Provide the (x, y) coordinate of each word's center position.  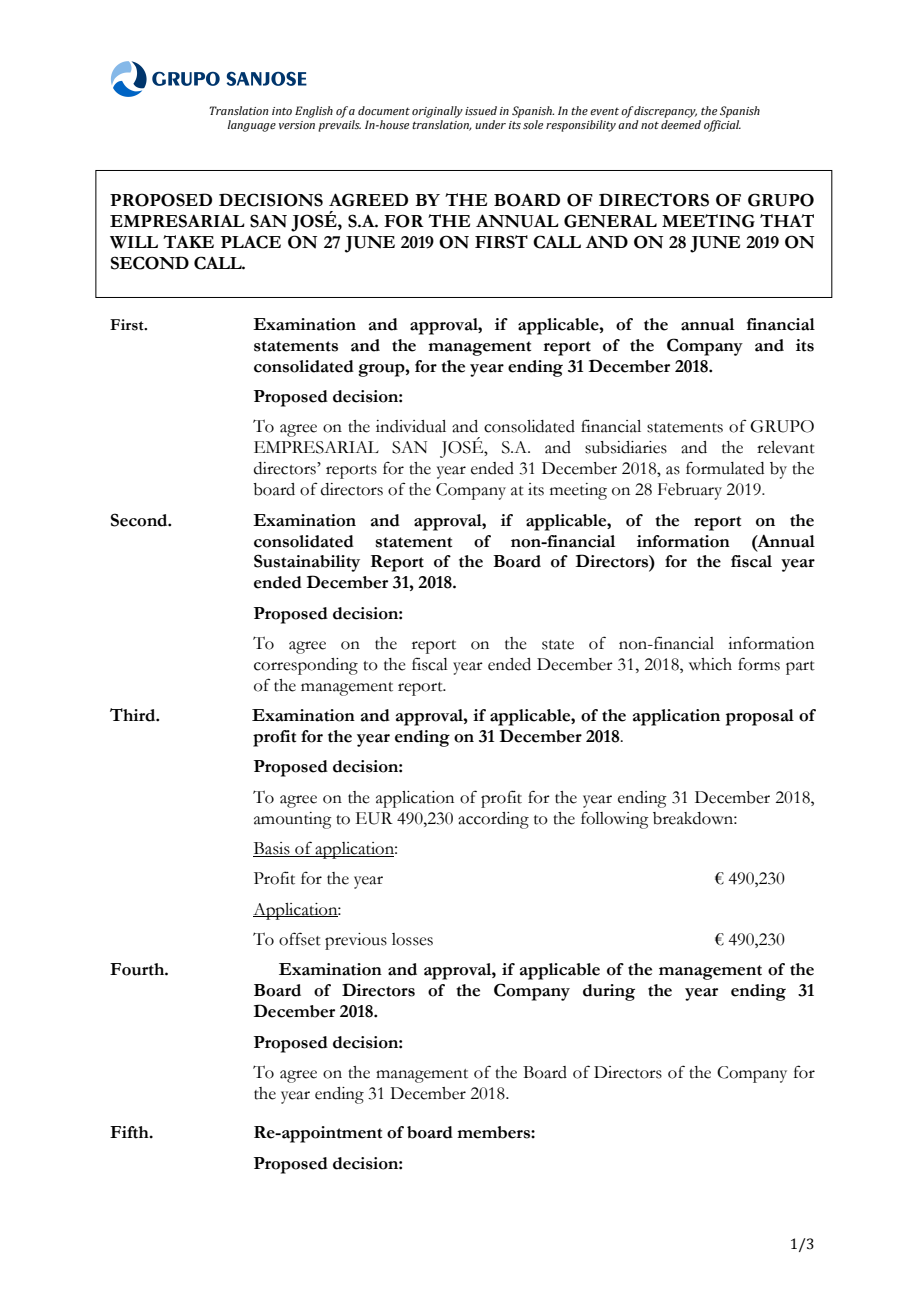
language (251, 126)
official (722, 126)
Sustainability (307, 563)
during (609, 992)
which (710, 664)
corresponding (306, 666)
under (490, 124)
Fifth (130, 1132)
